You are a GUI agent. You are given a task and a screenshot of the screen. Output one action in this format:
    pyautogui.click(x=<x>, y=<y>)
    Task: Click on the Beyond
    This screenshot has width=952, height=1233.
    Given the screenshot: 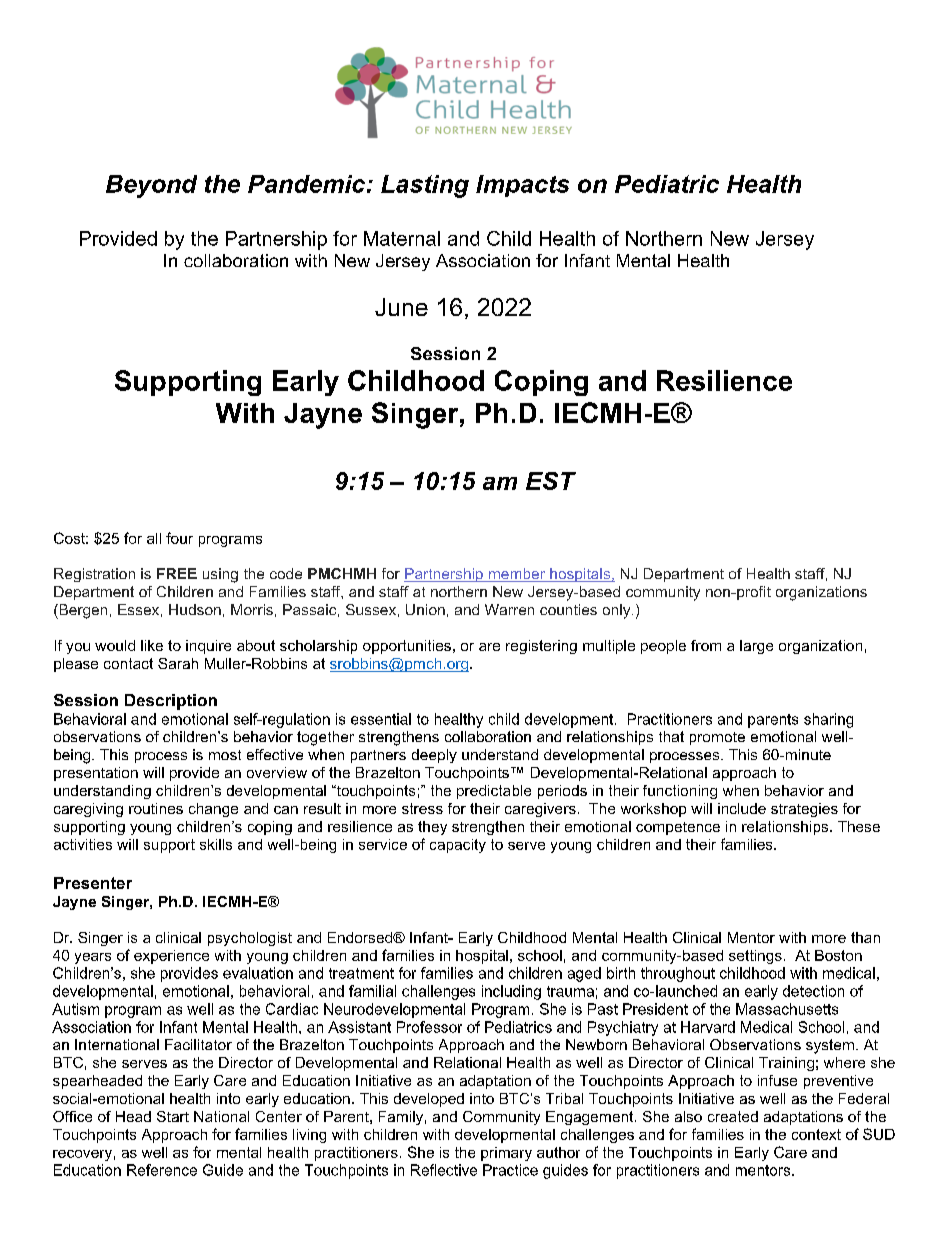 What is the action you would take?
    pyautogui.click(x=151, y=186)
